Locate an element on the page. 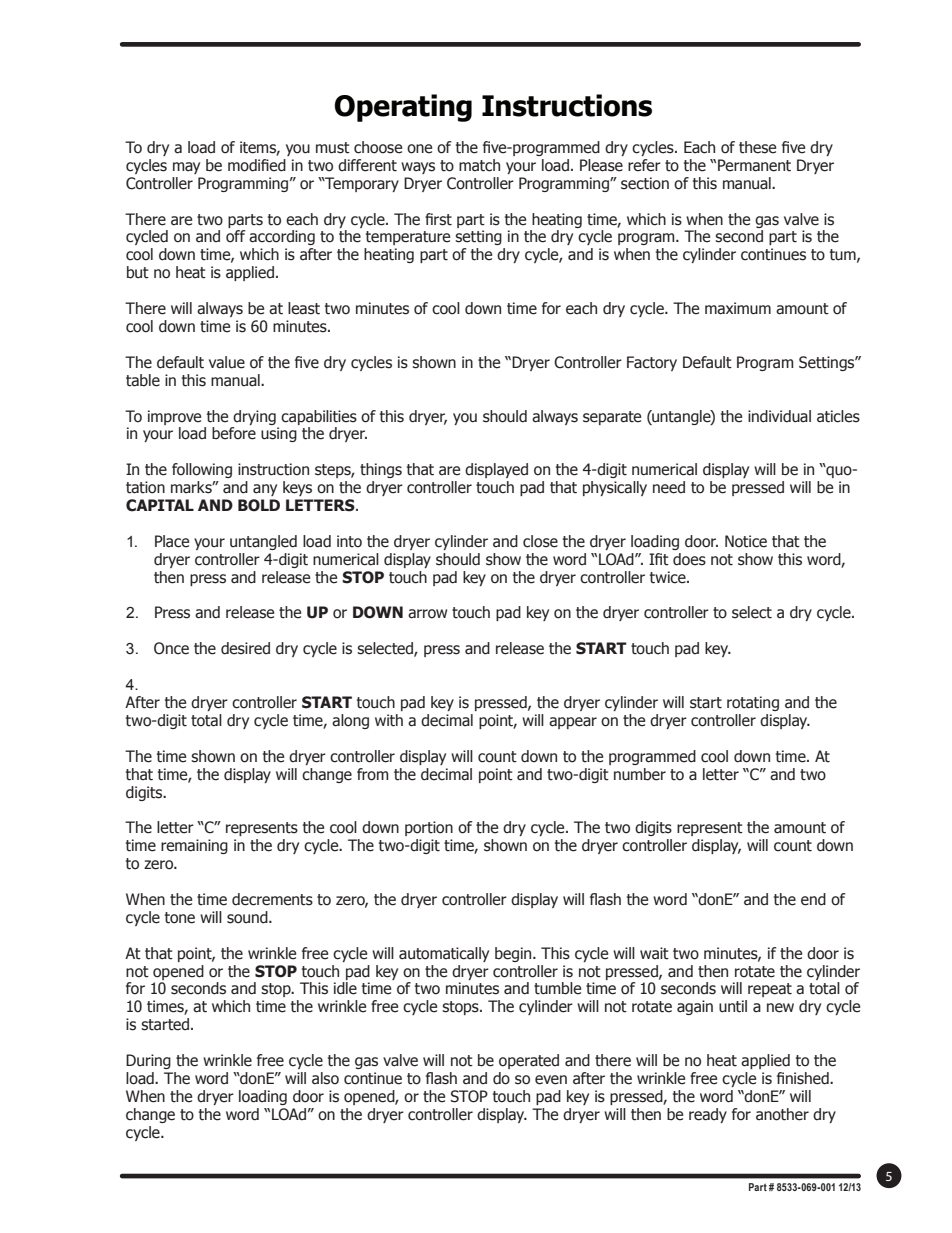 The height and width of the page is (1233, 952). value is located at coordinates (227, 362).
